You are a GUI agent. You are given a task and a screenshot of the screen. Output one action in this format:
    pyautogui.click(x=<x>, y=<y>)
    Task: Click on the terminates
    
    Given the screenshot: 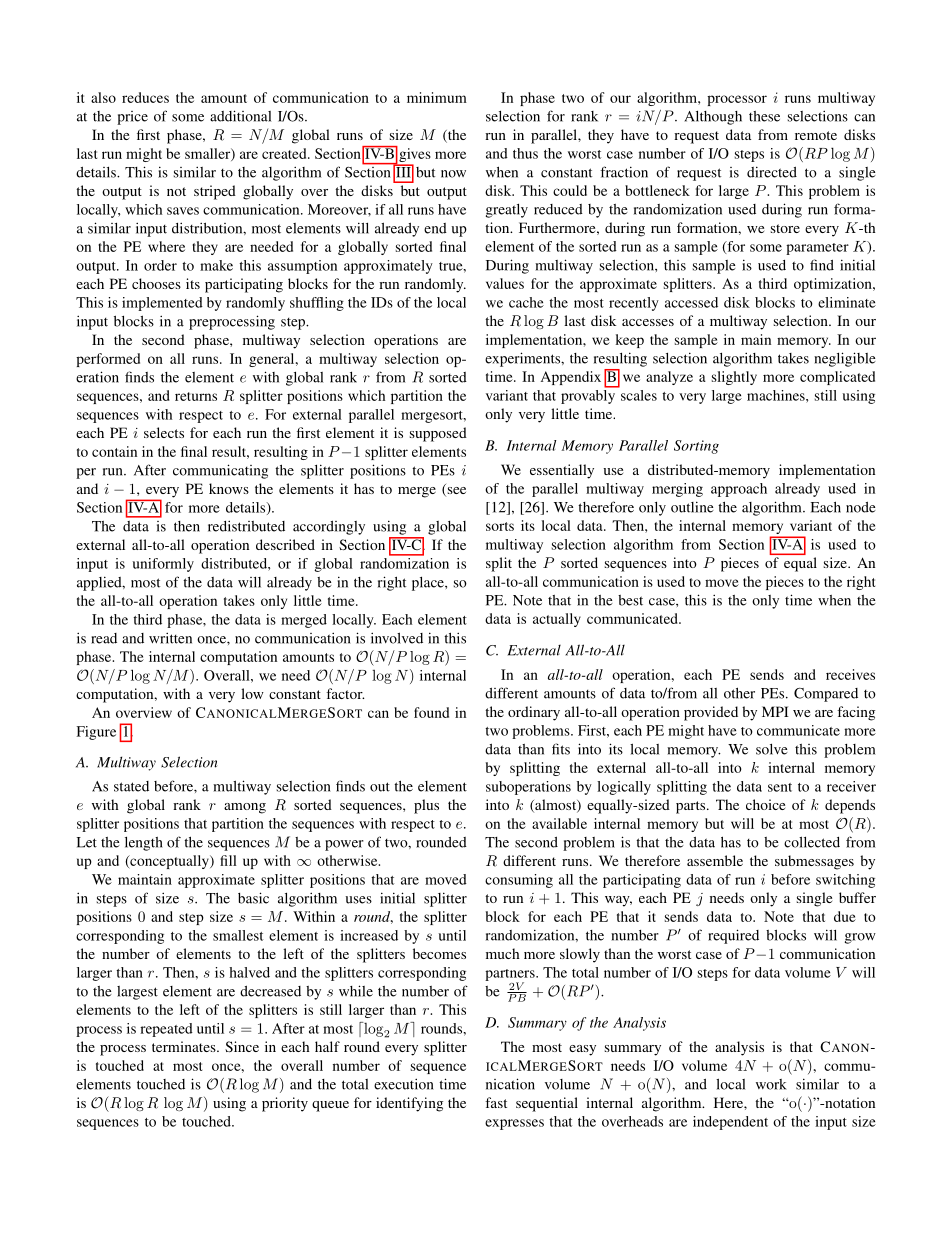 What is the action you would take?
    pyautogui.click(x=185, y=1046)
